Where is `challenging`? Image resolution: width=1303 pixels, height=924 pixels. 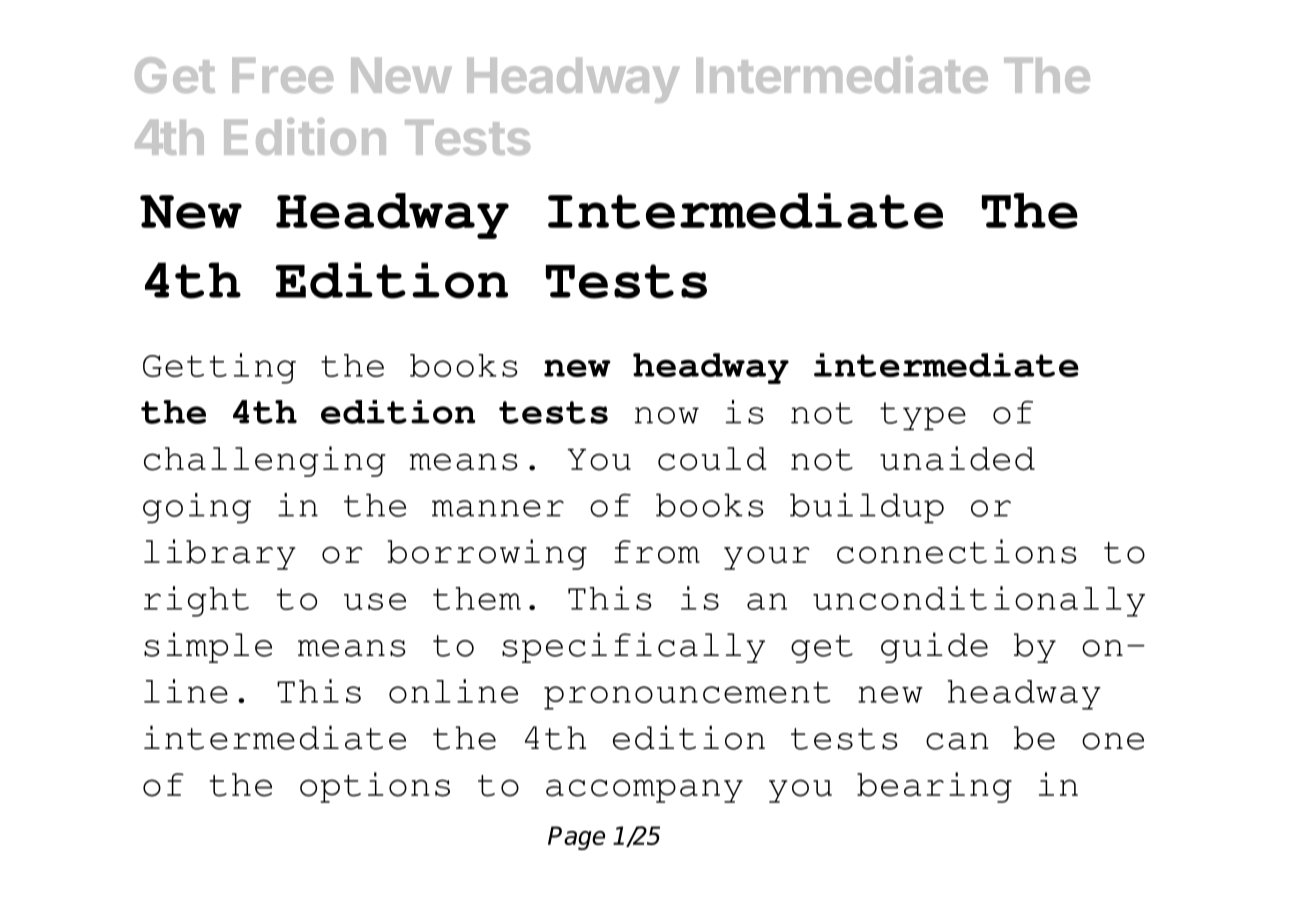
challenging is located at coordinates (264, 461).
